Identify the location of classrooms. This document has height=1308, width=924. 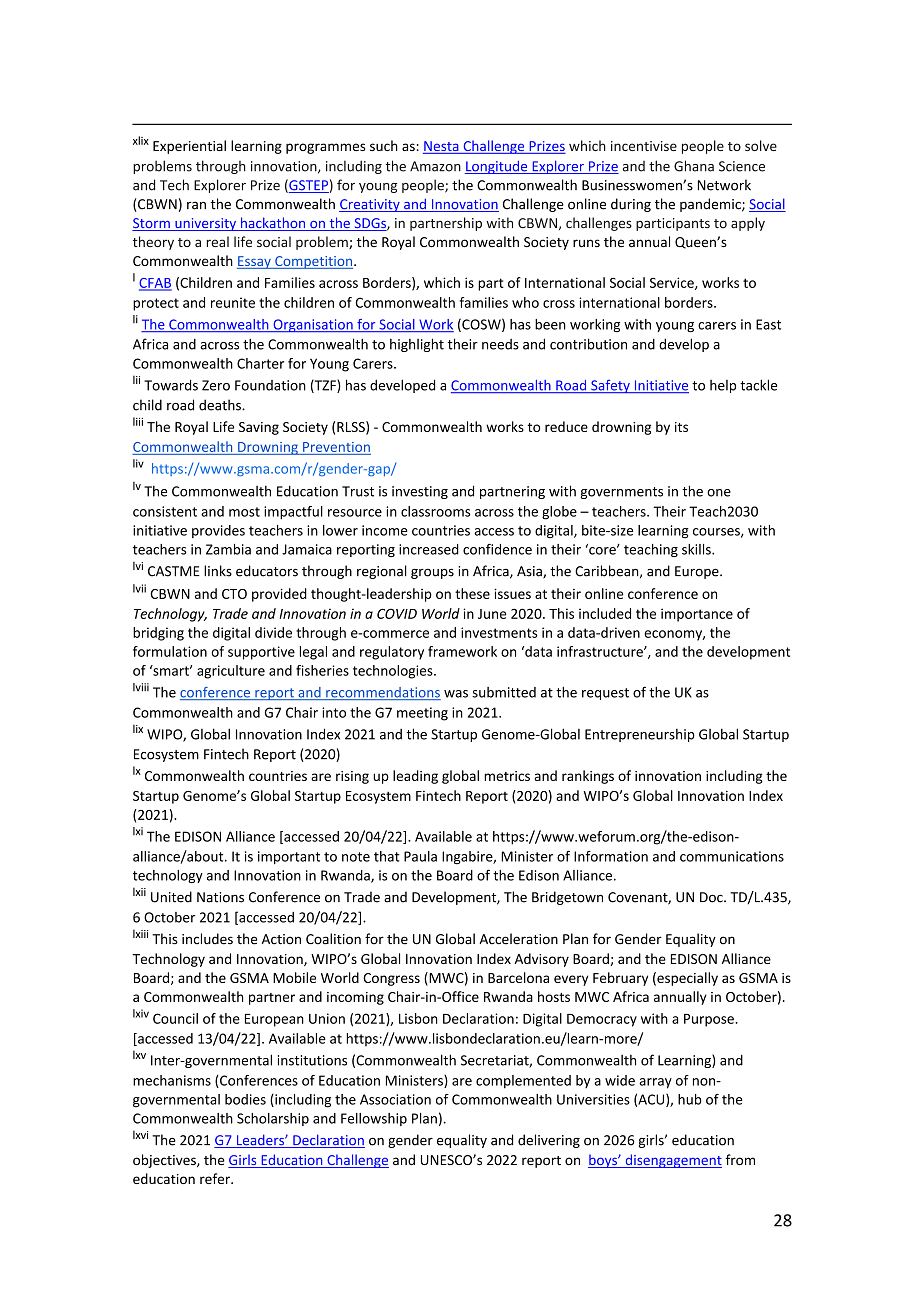
(436, 511).
